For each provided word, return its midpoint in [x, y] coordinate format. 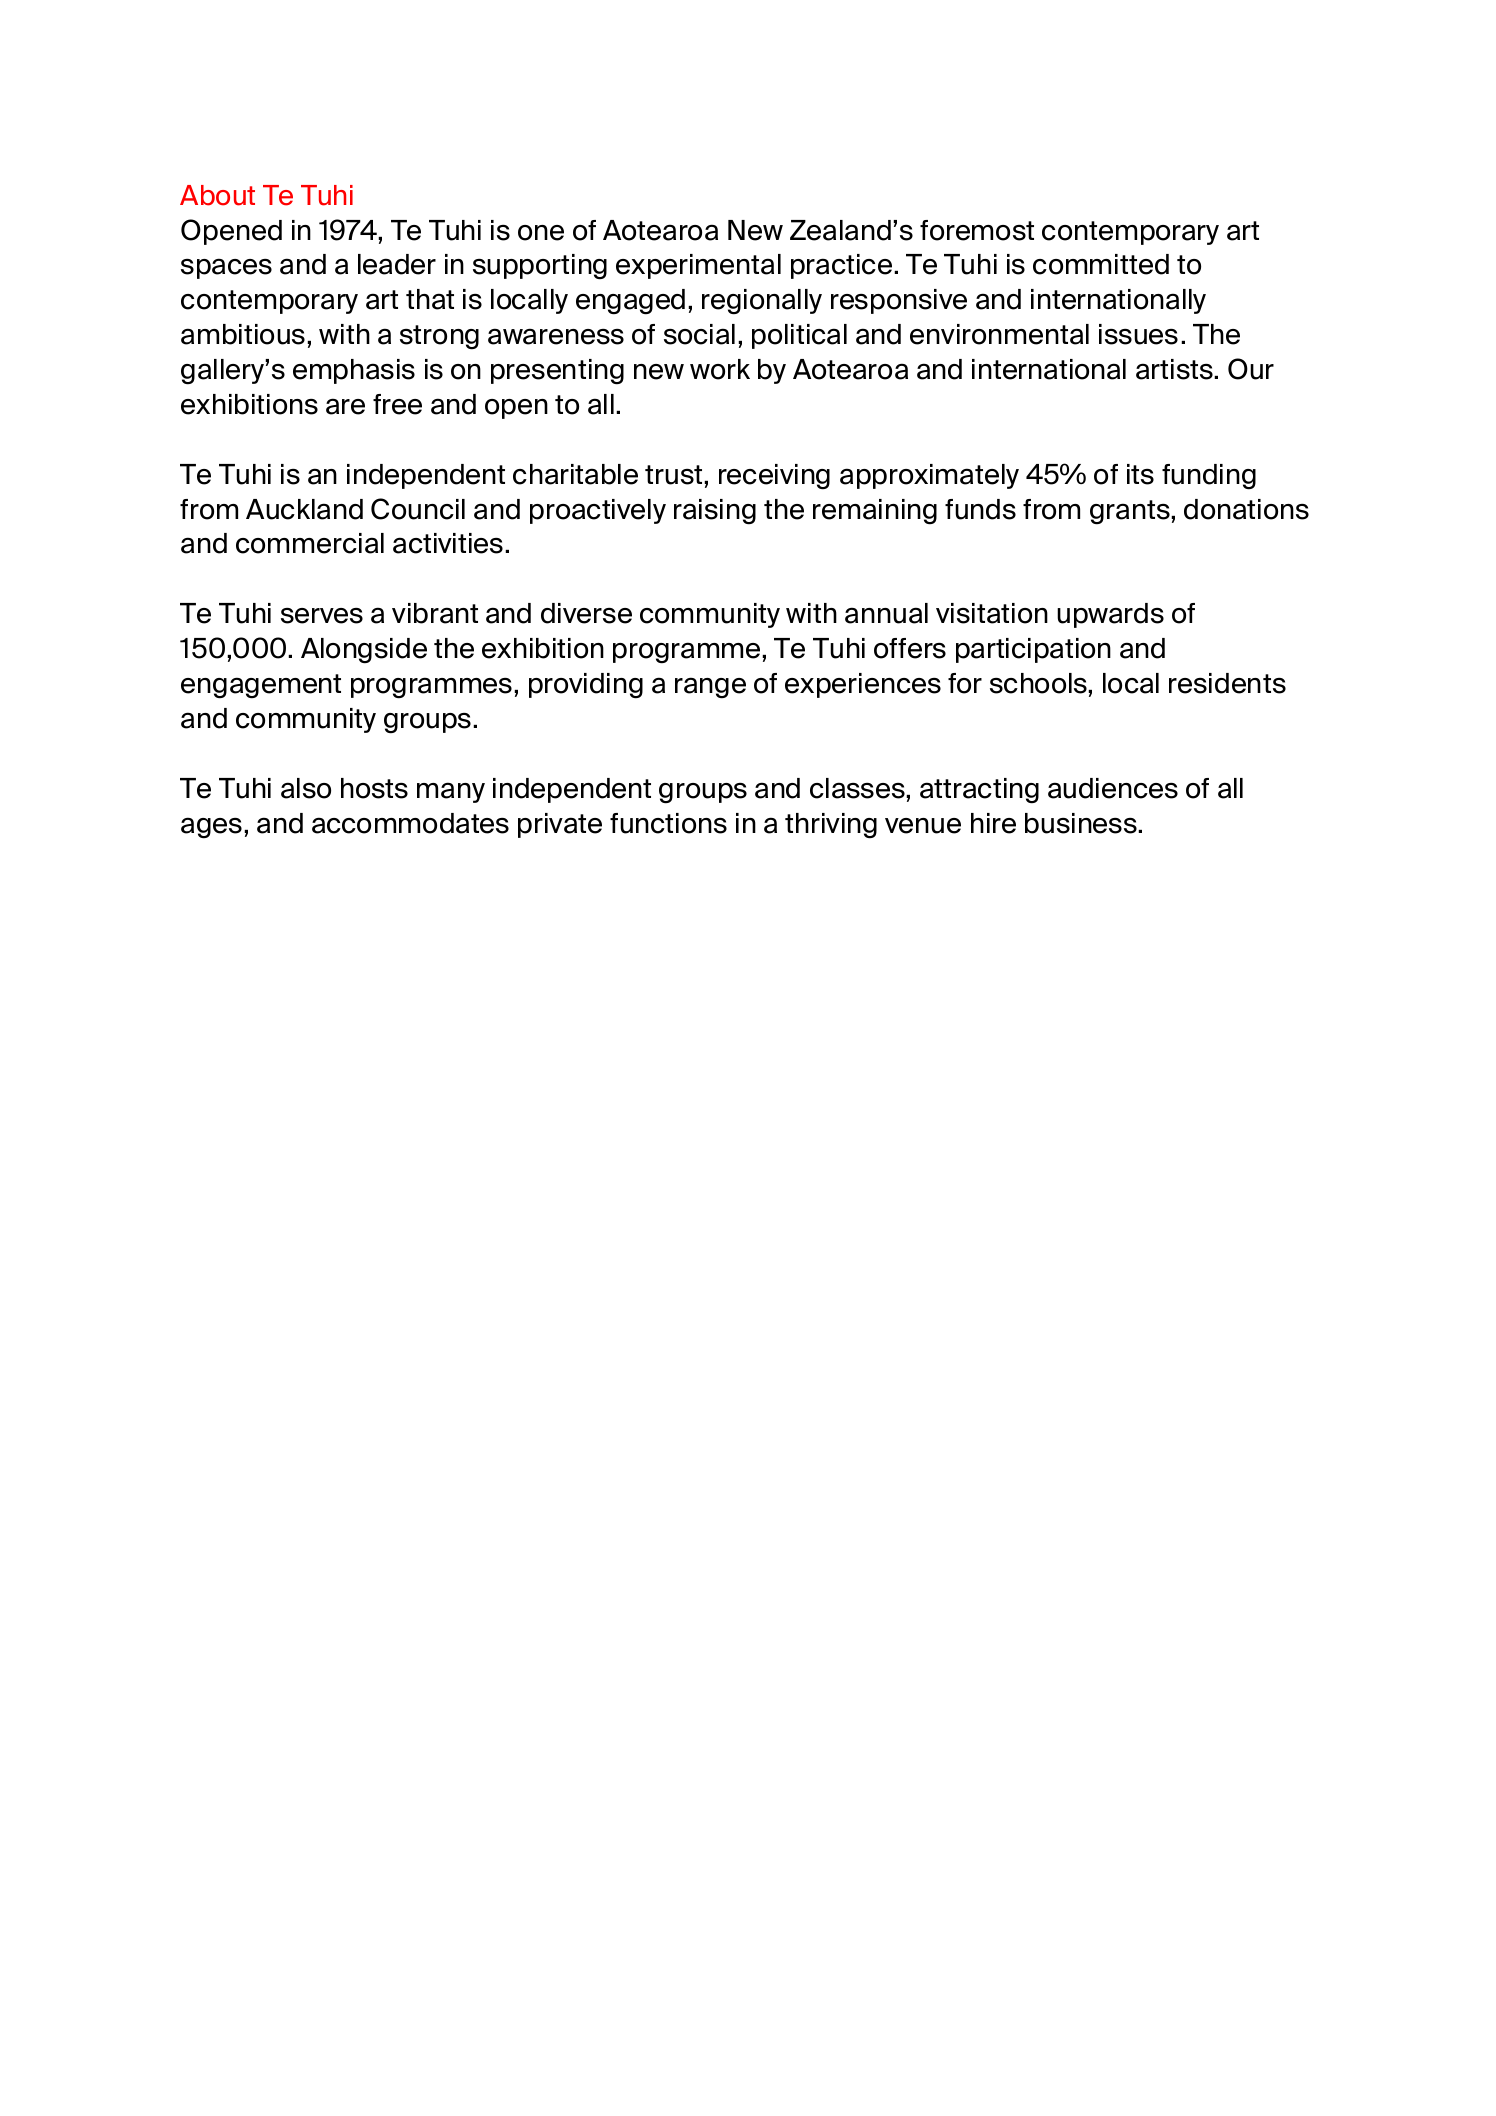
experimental [698, 266]
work [720, 369]
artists [1176, 369]
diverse [586, 613]
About [217, 195]
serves [322, 616]
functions [668, 823]
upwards [1110, 615]
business [1082, 823]
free [397, 404]
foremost [977, 230]
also [306, 788]
